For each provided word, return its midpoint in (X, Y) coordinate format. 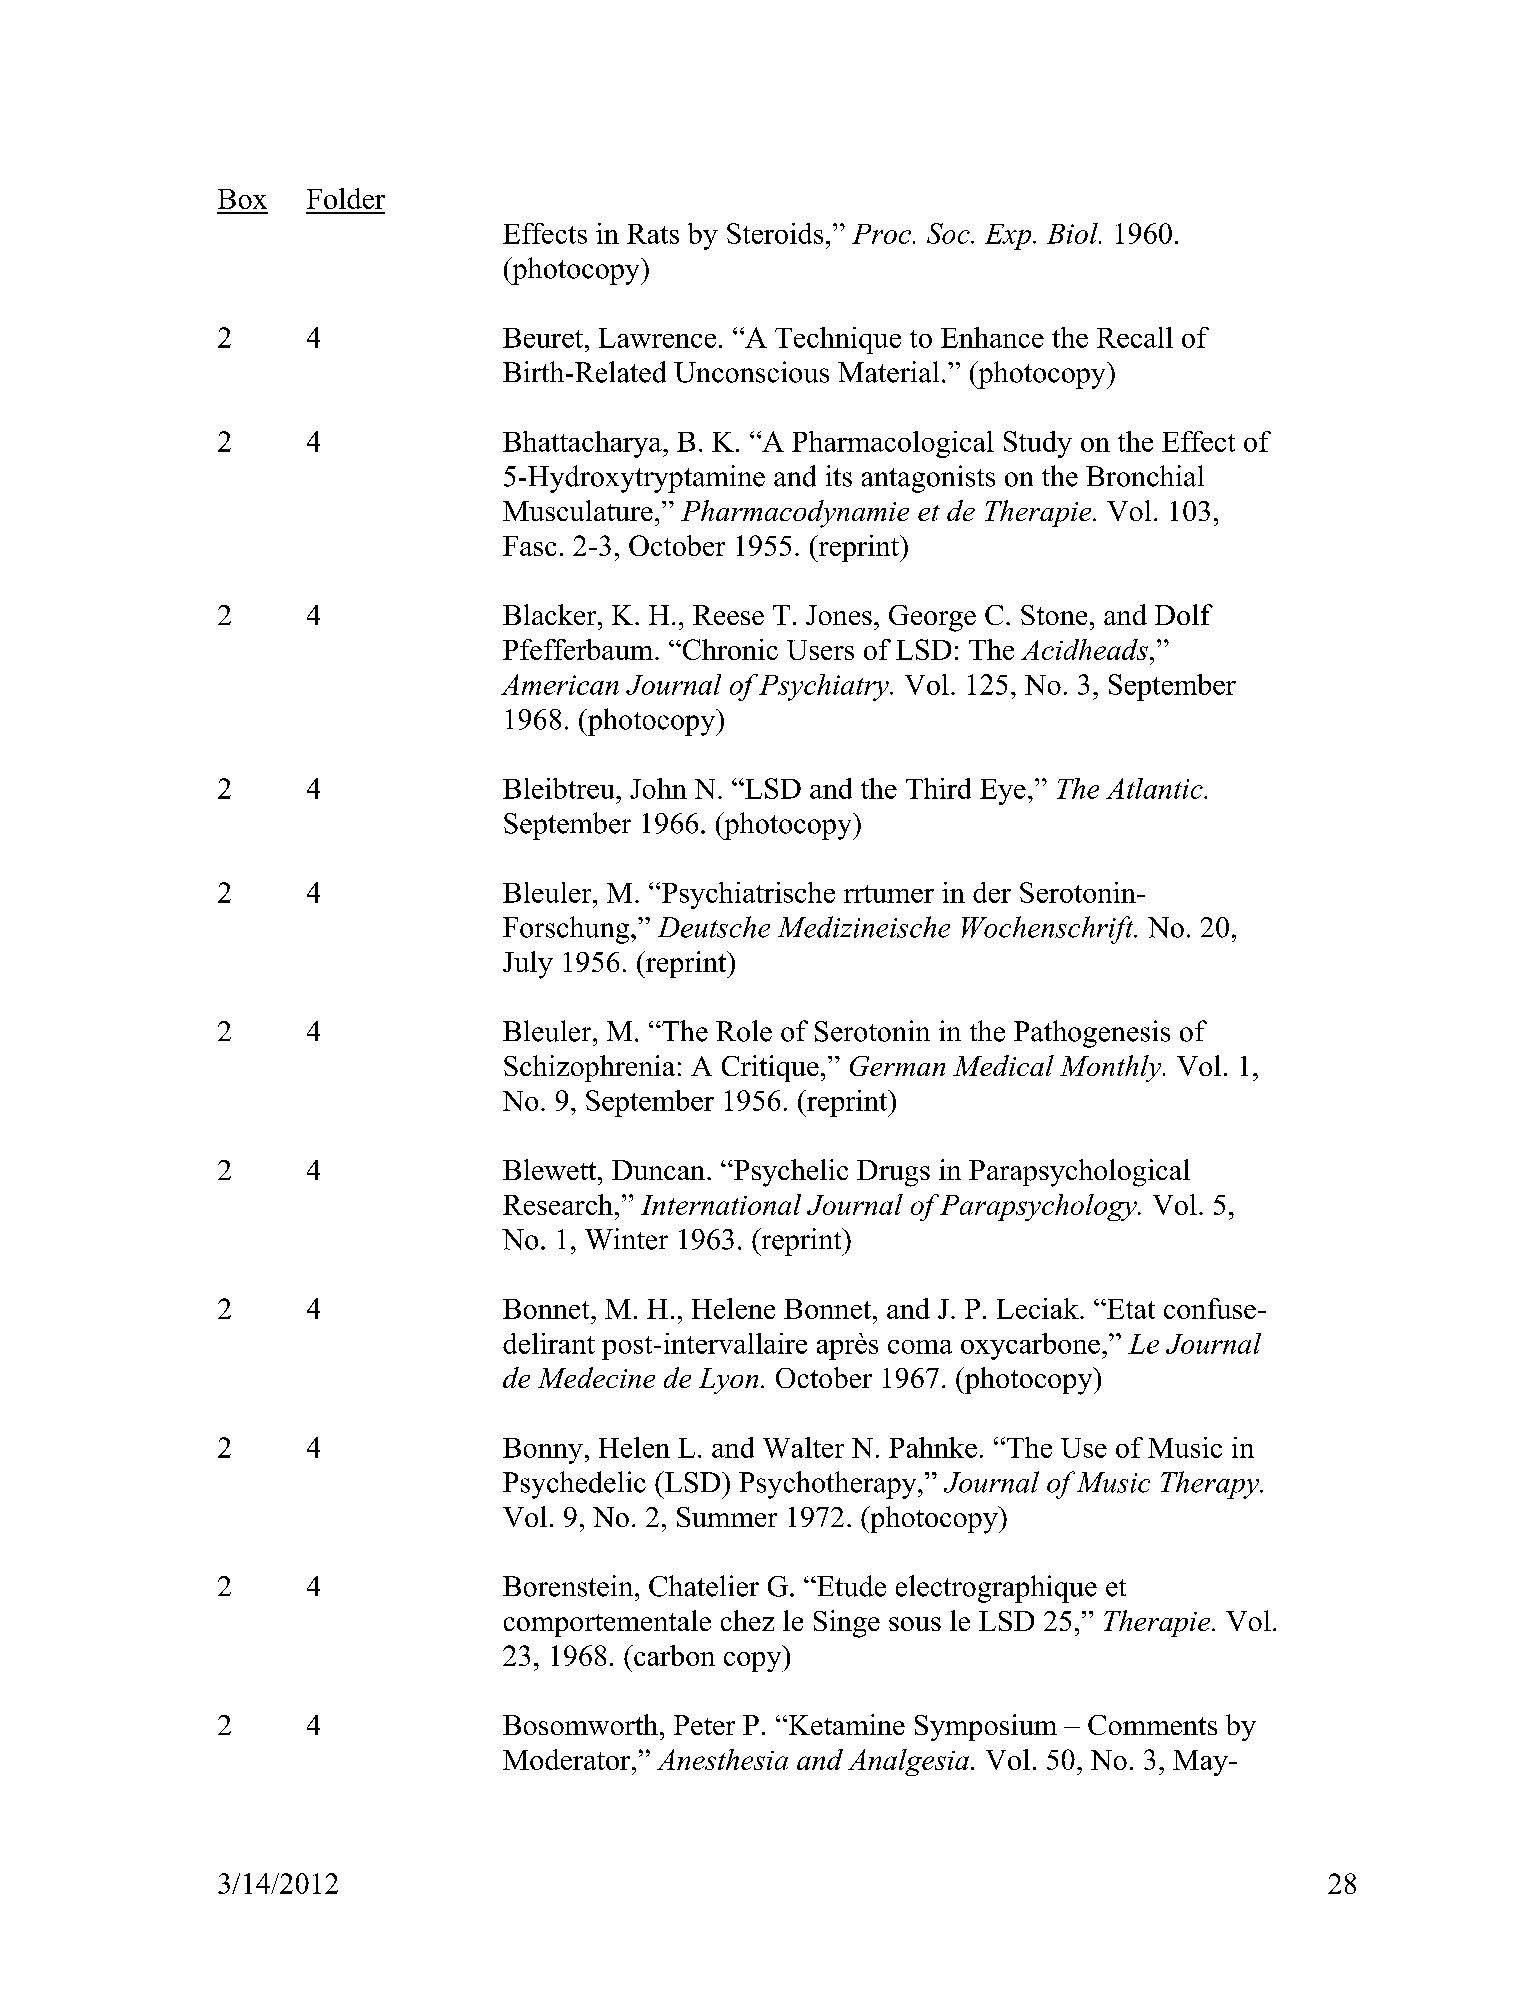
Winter (626, 1239)
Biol (1073, 233)
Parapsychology (1039, 1207)
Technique (838, 340)
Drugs (893, 1173)
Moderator (568, 1759)
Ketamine (845, 1724)
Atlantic (1155, 788)
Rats (653, 234)
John (658, 788)
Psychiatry (825, 687)
